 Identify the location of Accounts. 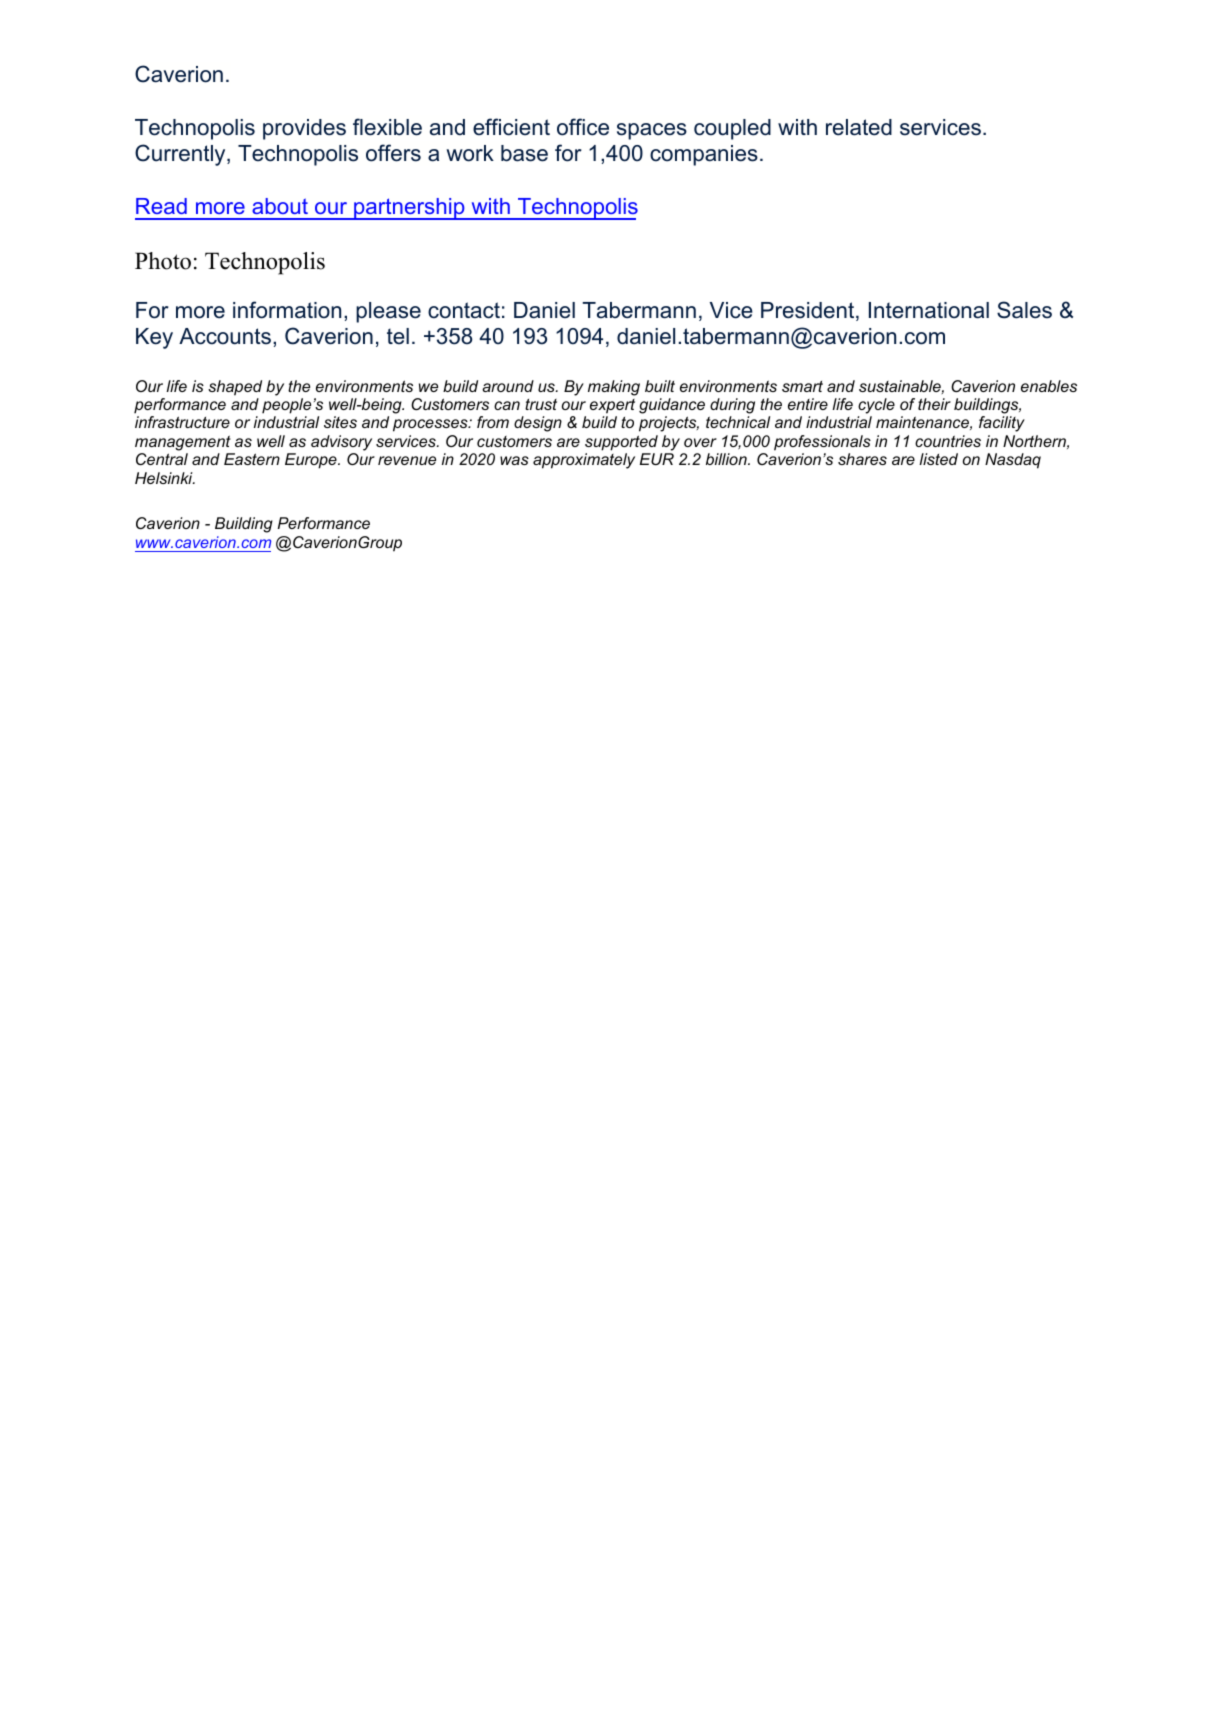
(225, 336).
